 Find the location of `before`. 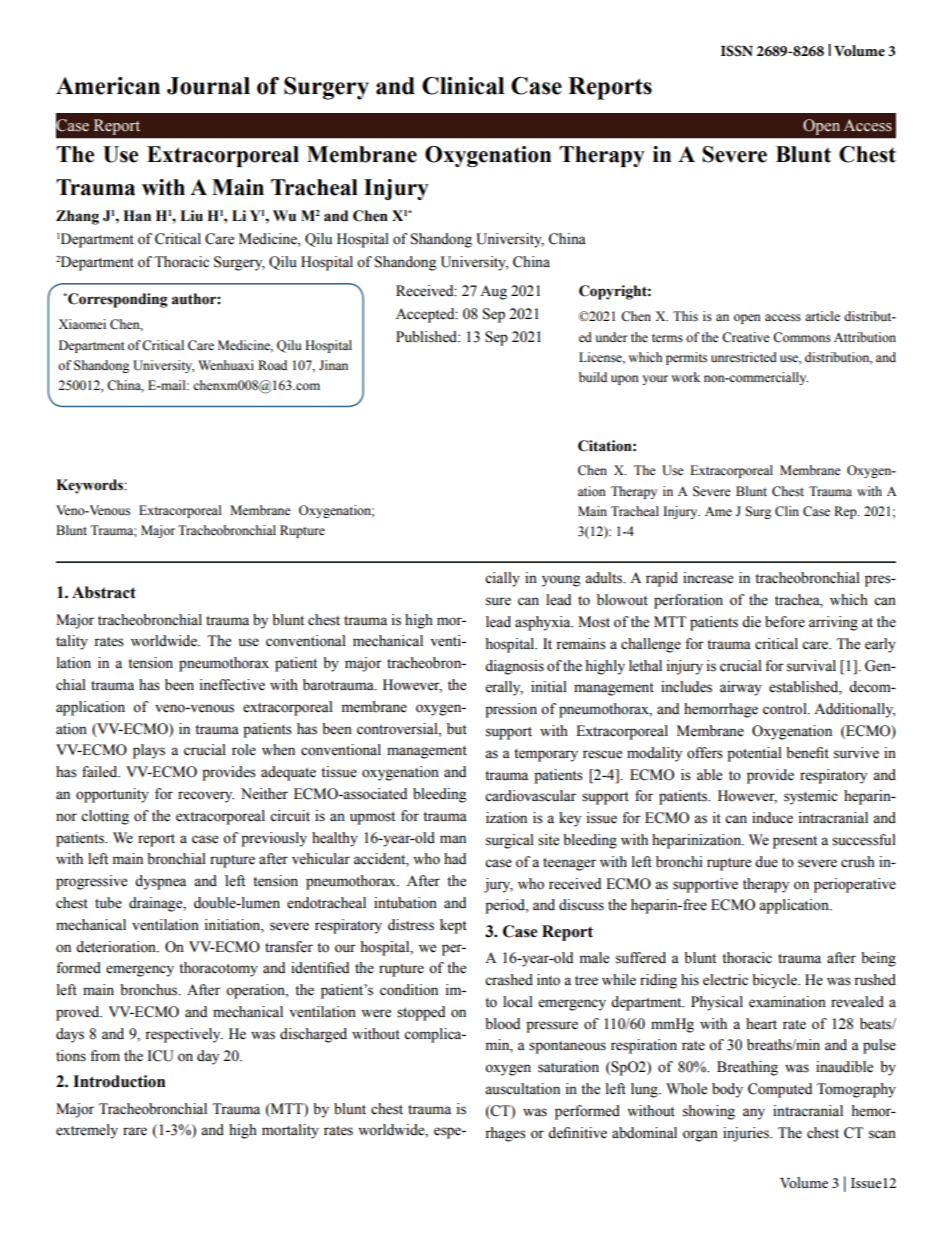

before is located at coordinates (785, 622).
